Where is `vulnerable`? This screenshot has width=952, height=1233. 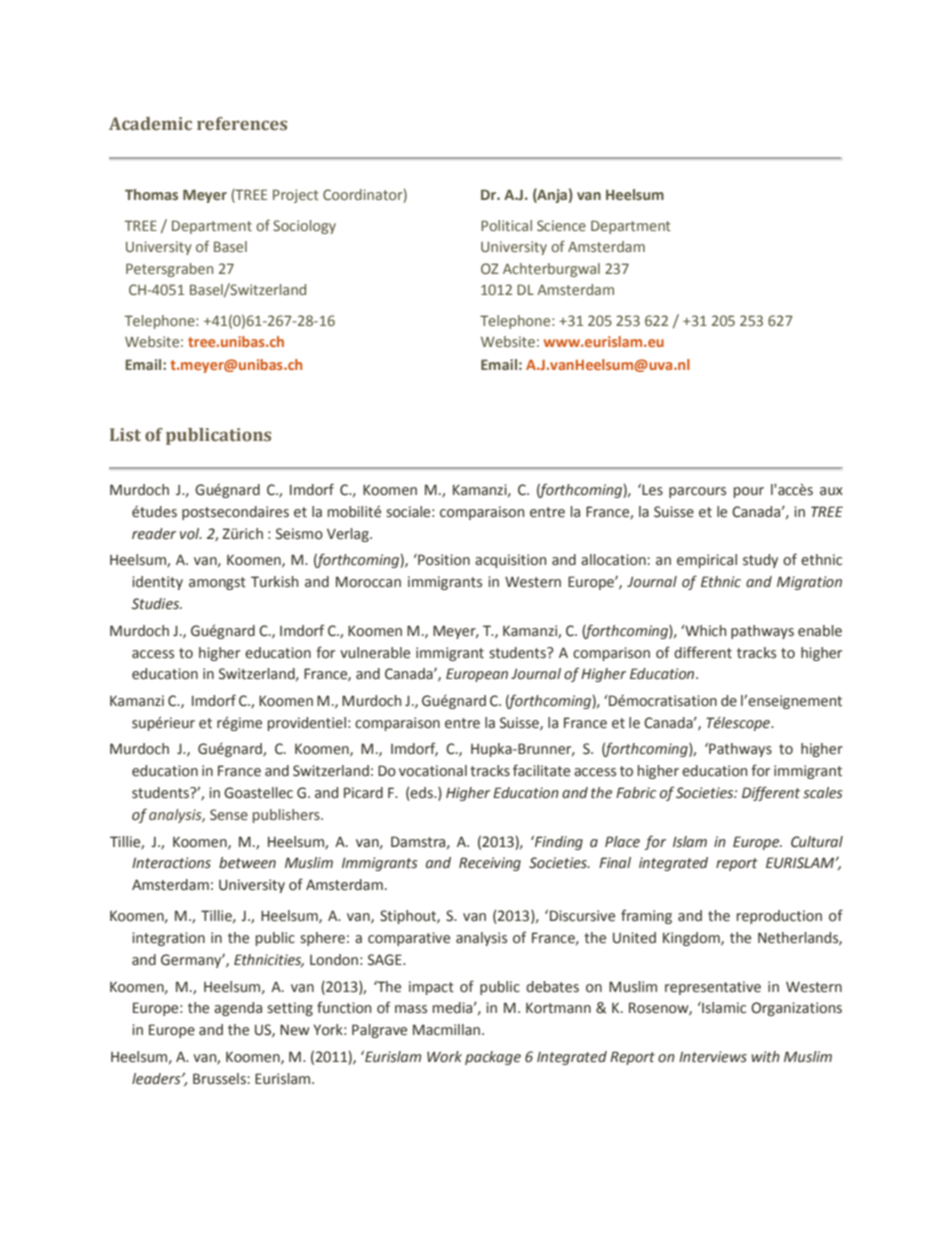
vulnerable is located at coordinates (375, 653).
